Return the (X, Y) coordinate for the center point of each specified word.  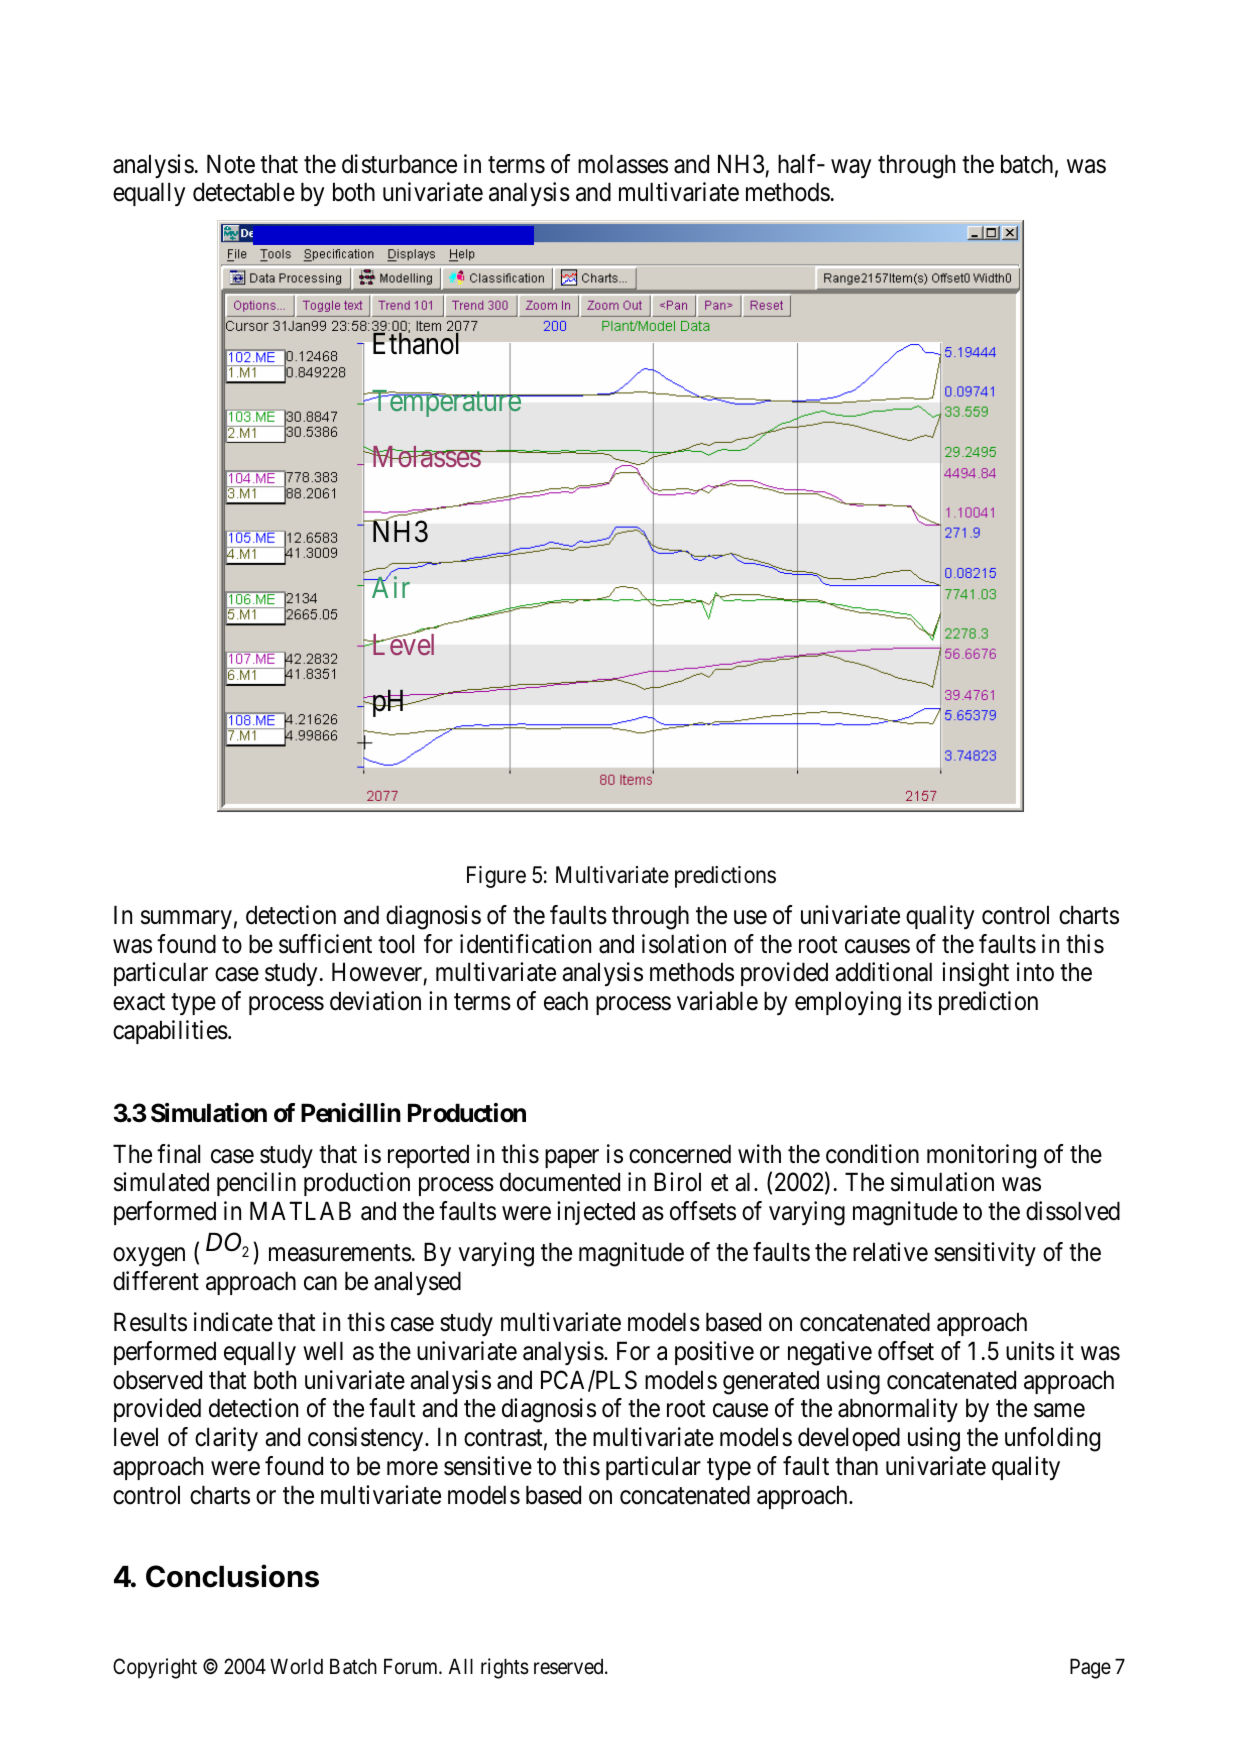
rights (505, 1668)
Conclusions (232, 1576)
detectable (244, 192)
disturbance (399, 164)
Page (1090, 1668)
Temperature (445, 405)
